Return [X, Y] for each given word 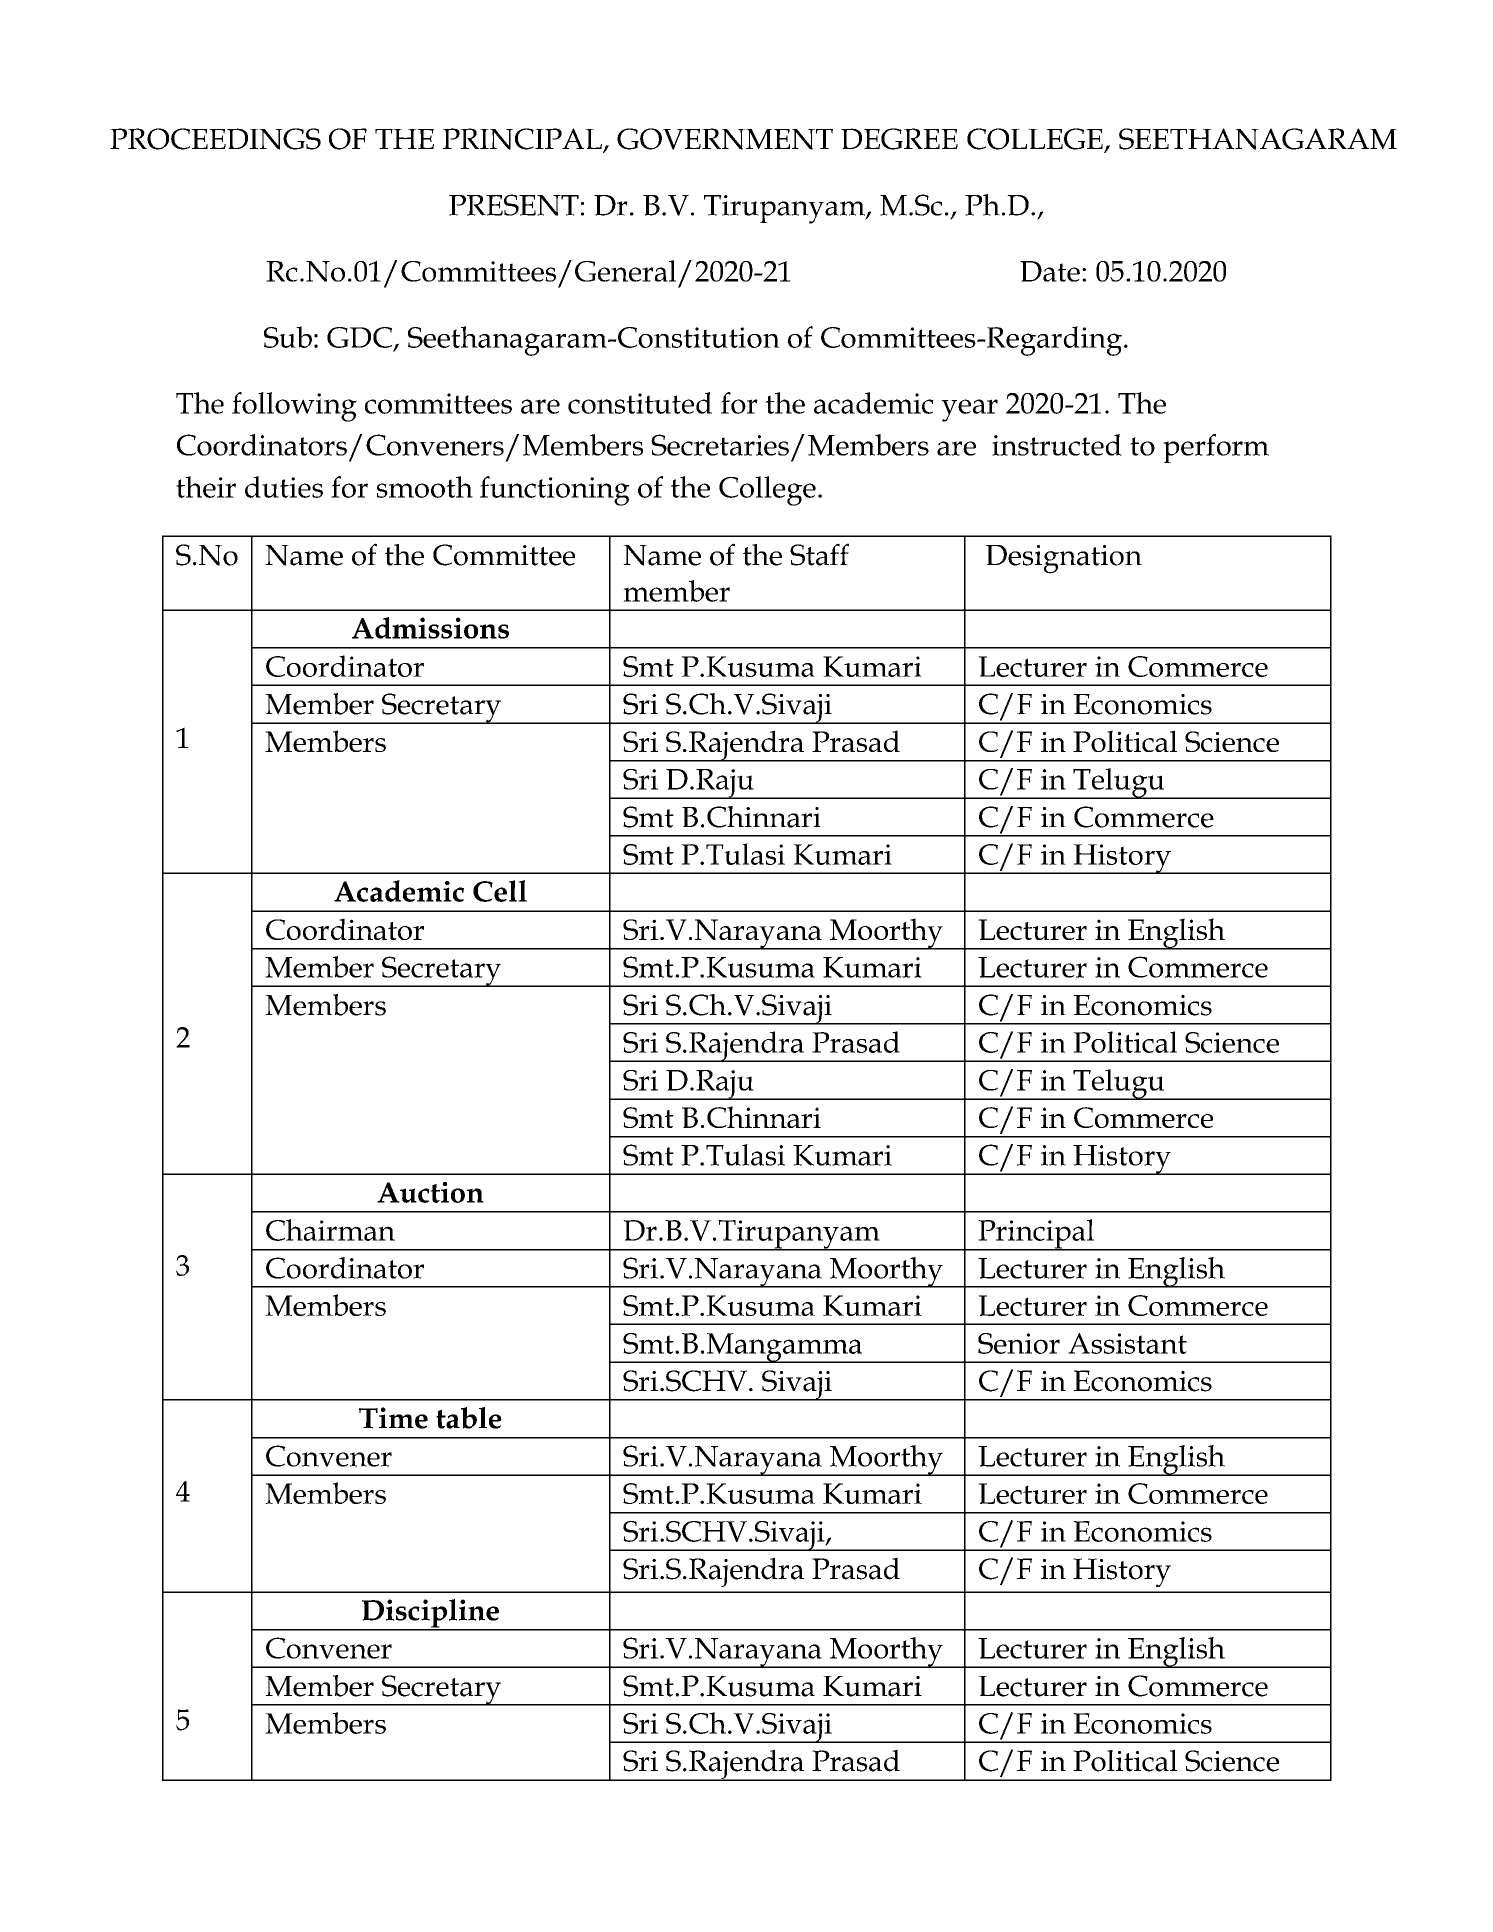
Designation [1064, 559]
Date [1050, 271]
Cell [500, 891]
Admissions [430, 628]
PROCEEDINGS [215, 139]
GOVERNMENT [725, 139]
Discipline [430, 1614]
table [469, 1418]
